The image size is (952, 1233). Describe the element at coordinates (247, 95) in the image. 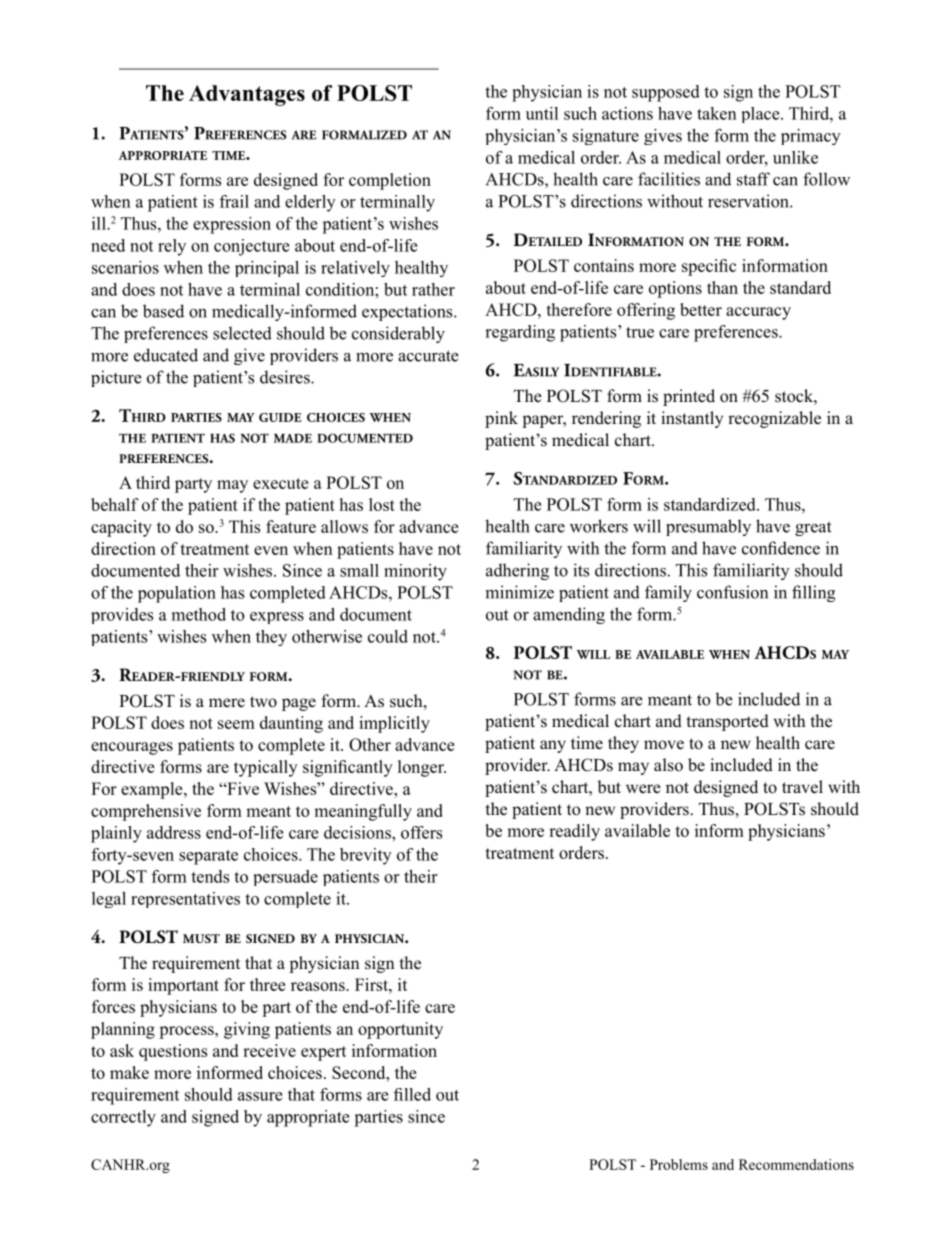

I see `Advantages` at that location.
